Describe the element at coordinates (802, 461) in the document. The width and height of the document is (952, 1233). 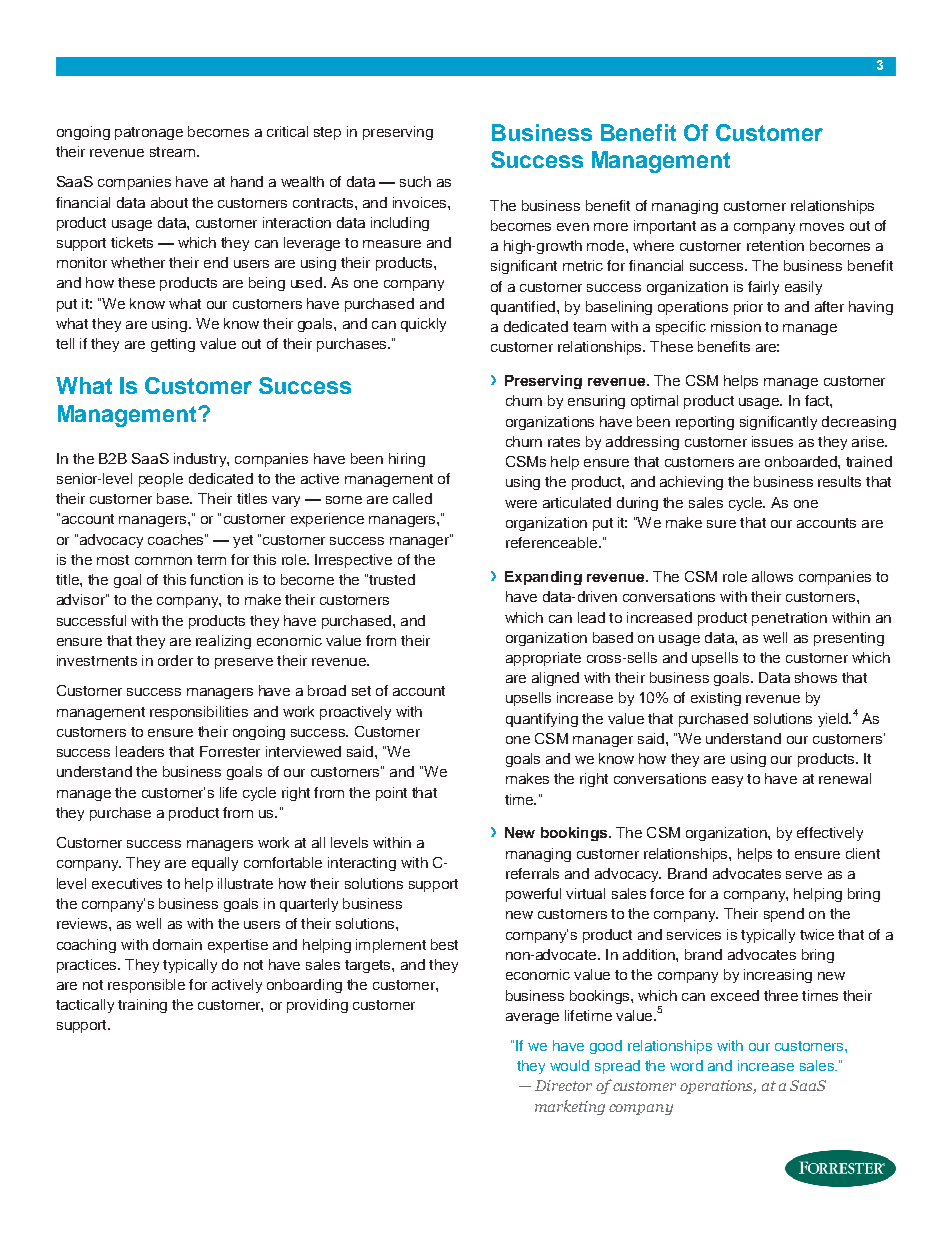
I see `onboarded` at that location.
